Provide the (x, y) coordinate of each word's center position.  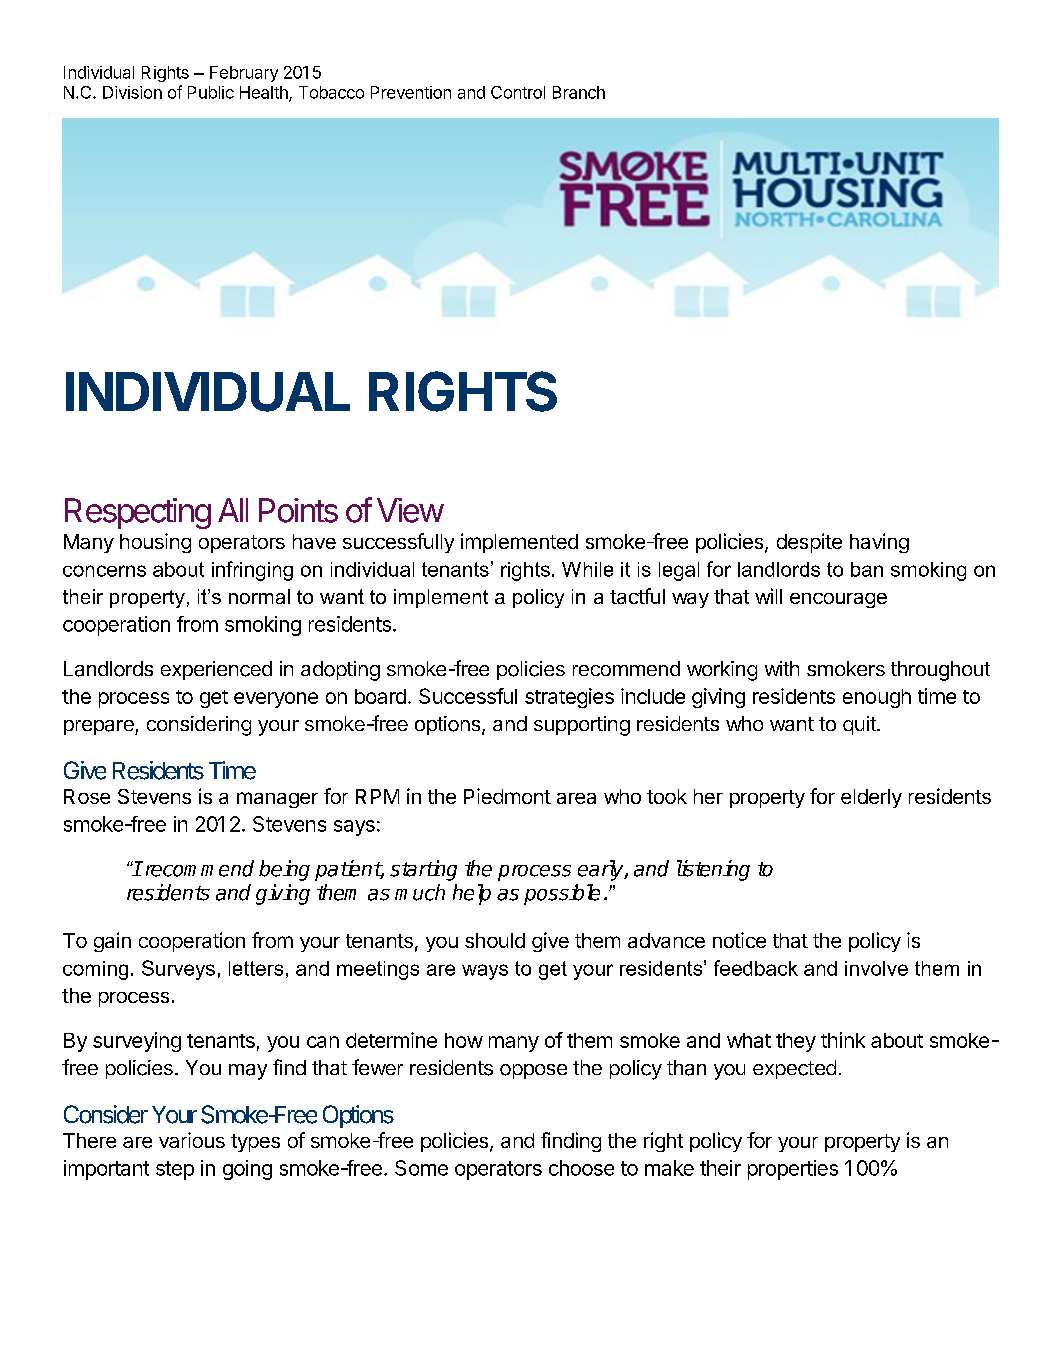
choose (581, 1168)
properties (793, 1170)
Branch (579, 92)
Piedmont (507, 796)
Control (518, 92)
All (233, 510)
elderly (871, 798)
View (410, 510)
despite (809, 543)
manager (277, 800)
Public (211, 92)
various (192, 1140)
